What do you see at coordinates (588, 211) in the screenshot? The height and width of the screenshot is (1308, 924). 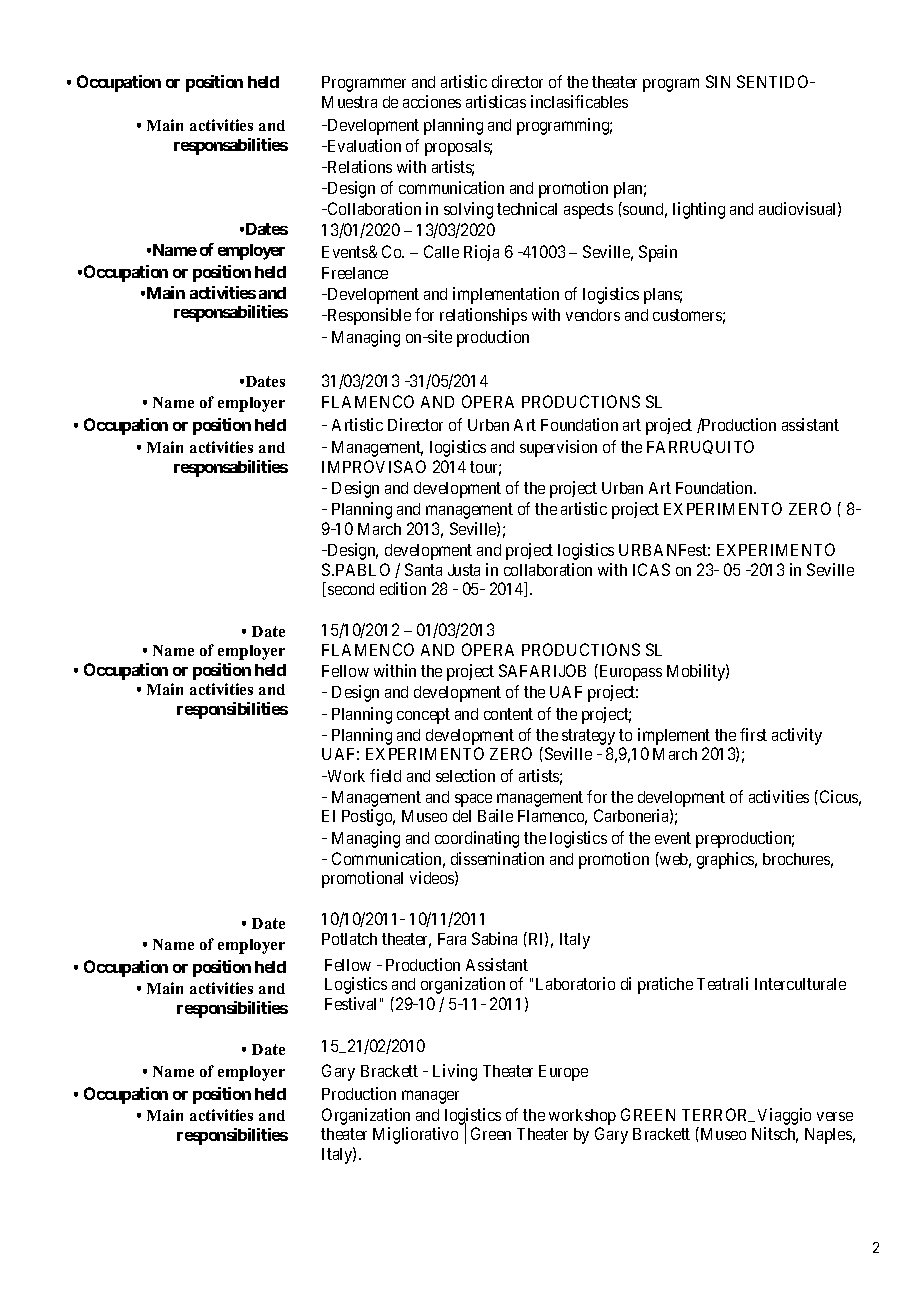 I see `aspects` at bounding box center [588, 211].
